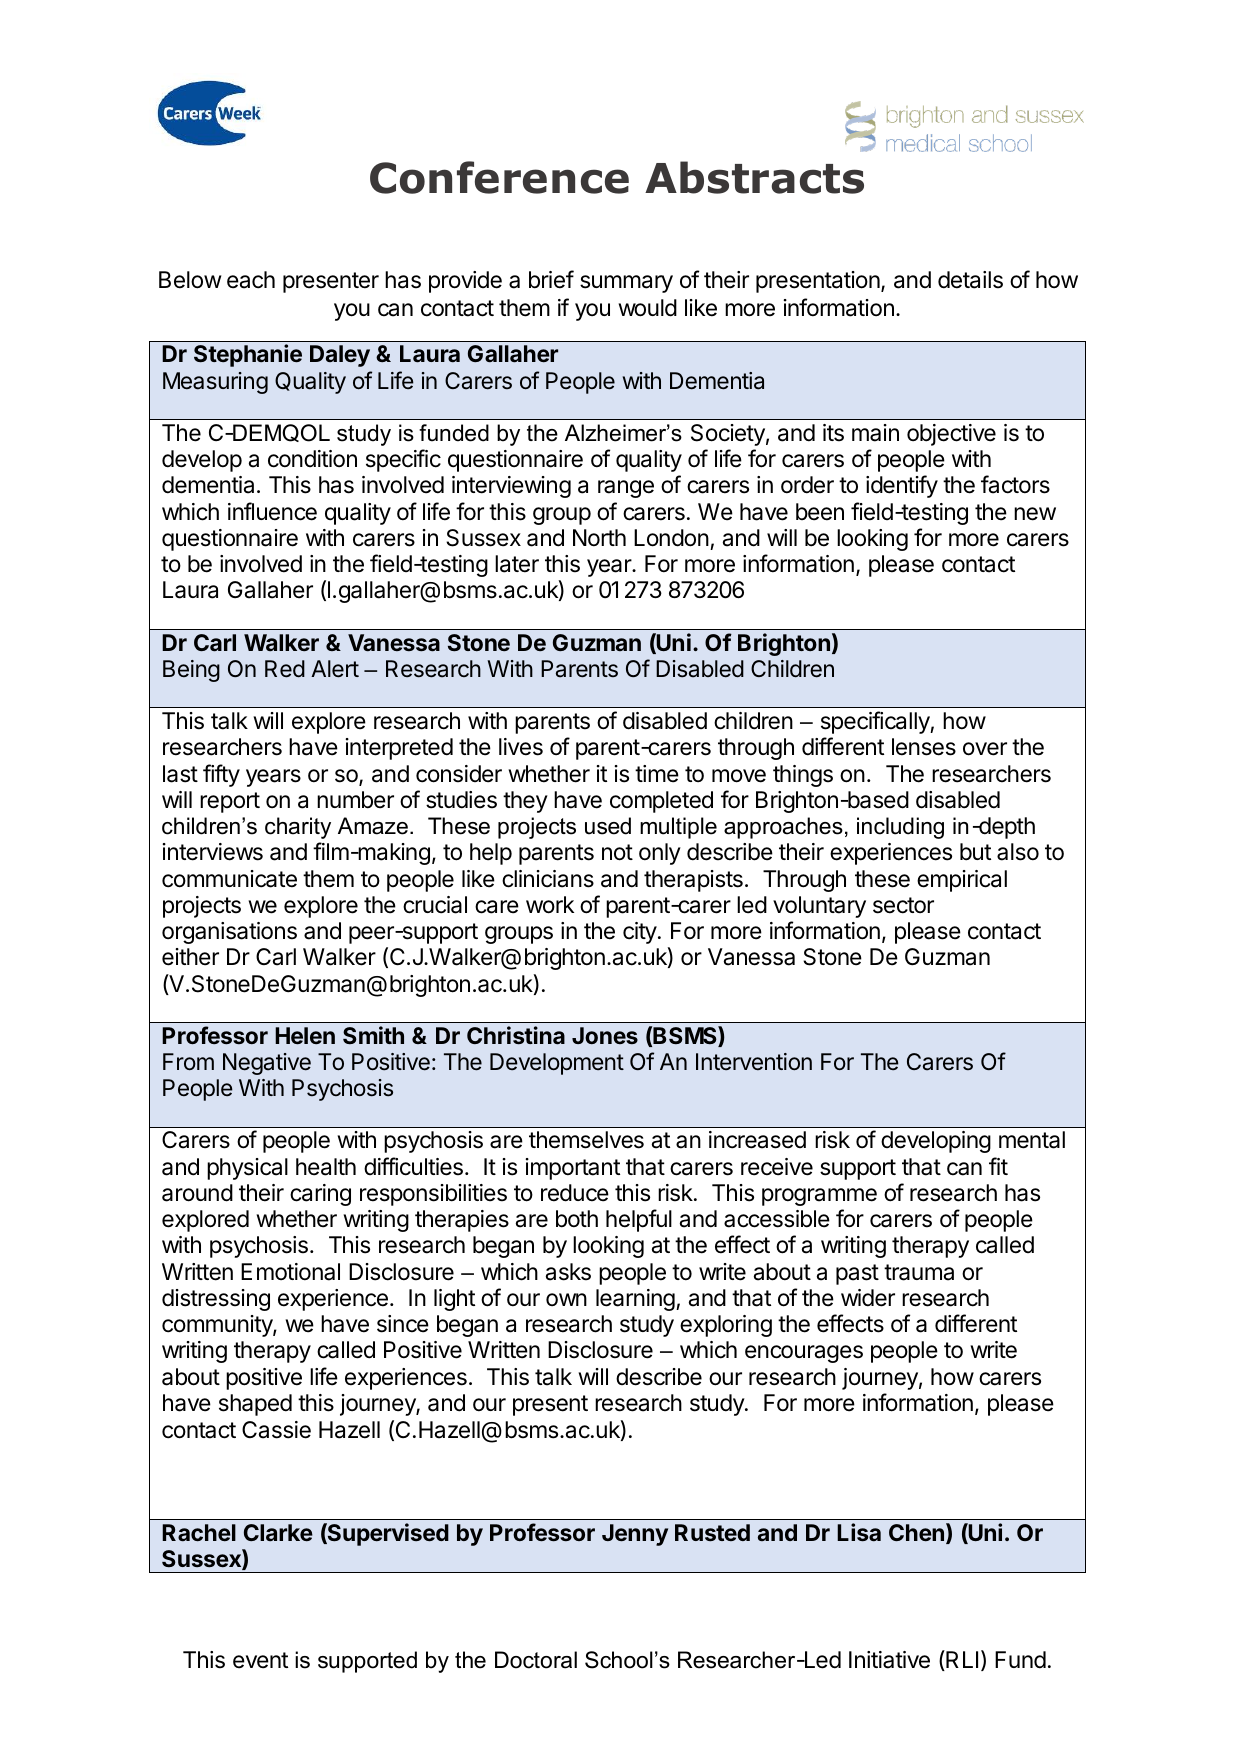  What do you see at coordinates (260, 1660) in the screenshot?
I see `event` at bounding box center [260, 1660].
